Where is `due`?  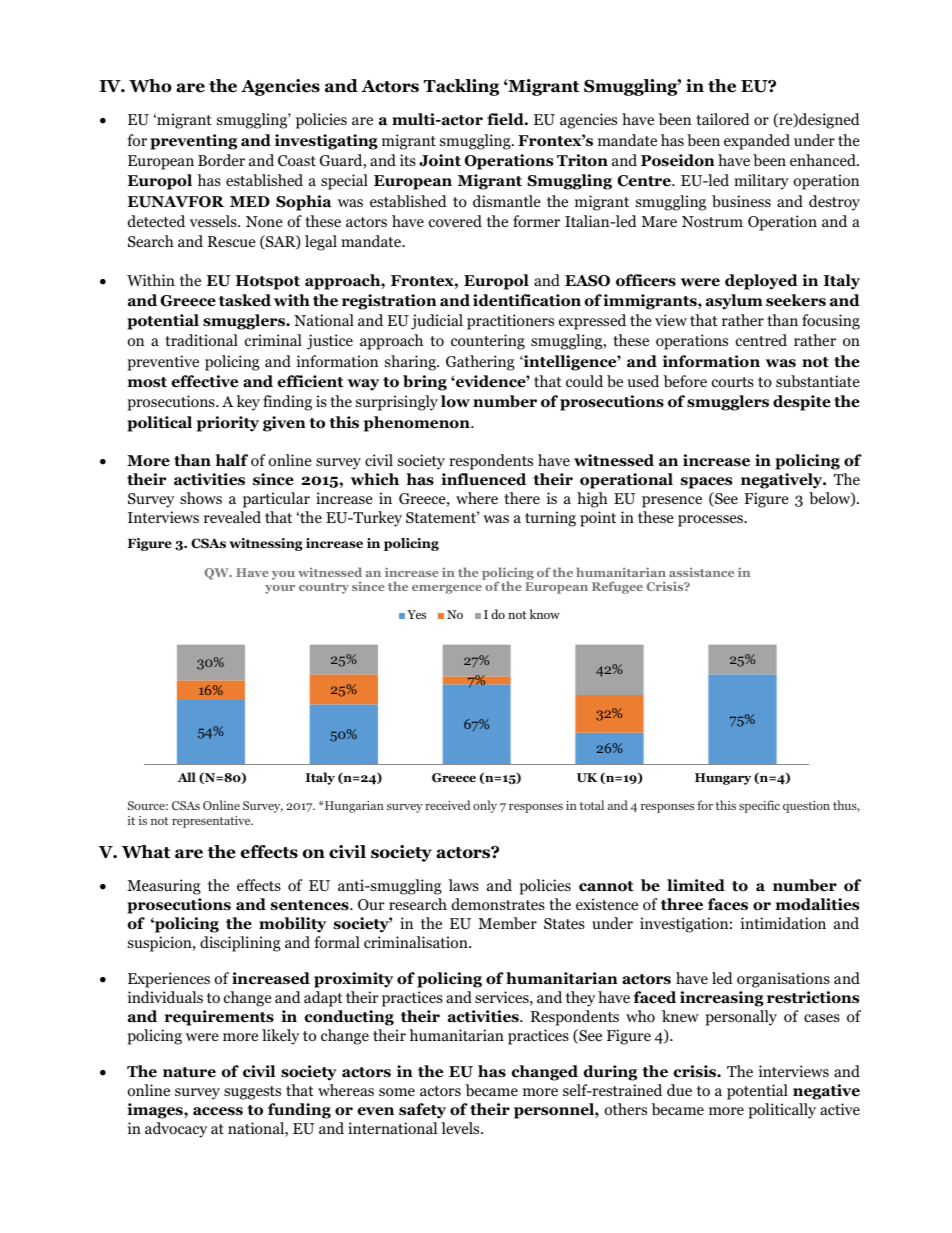
due is located at coordinates (679, 1090).
